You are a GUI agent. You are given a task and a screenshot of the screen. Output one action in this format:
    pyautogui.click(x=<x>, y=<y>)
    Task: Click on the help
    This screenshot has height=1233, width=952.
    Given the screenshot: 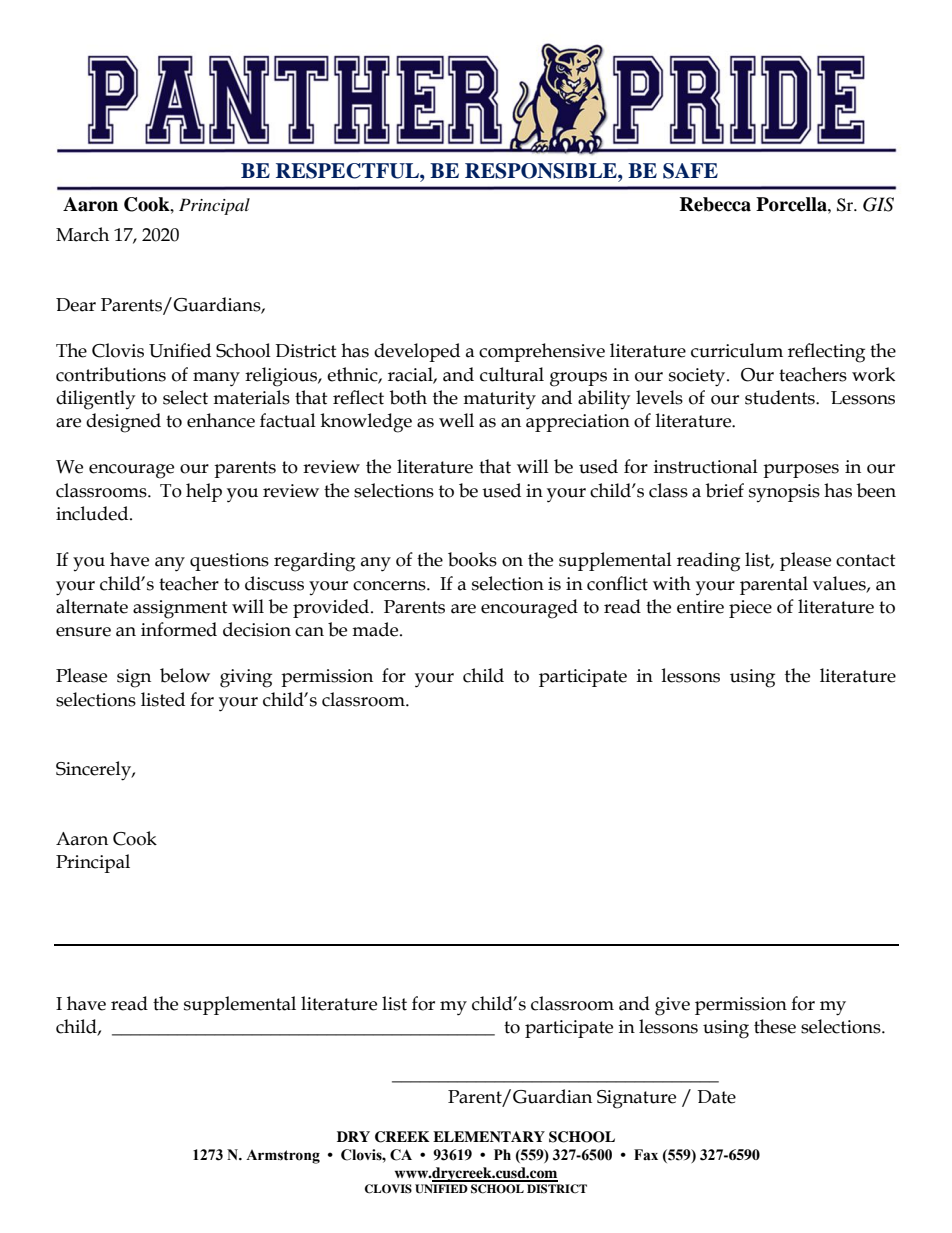 What is the action you would take?
    pyautogui.click(x=204, y=492)
